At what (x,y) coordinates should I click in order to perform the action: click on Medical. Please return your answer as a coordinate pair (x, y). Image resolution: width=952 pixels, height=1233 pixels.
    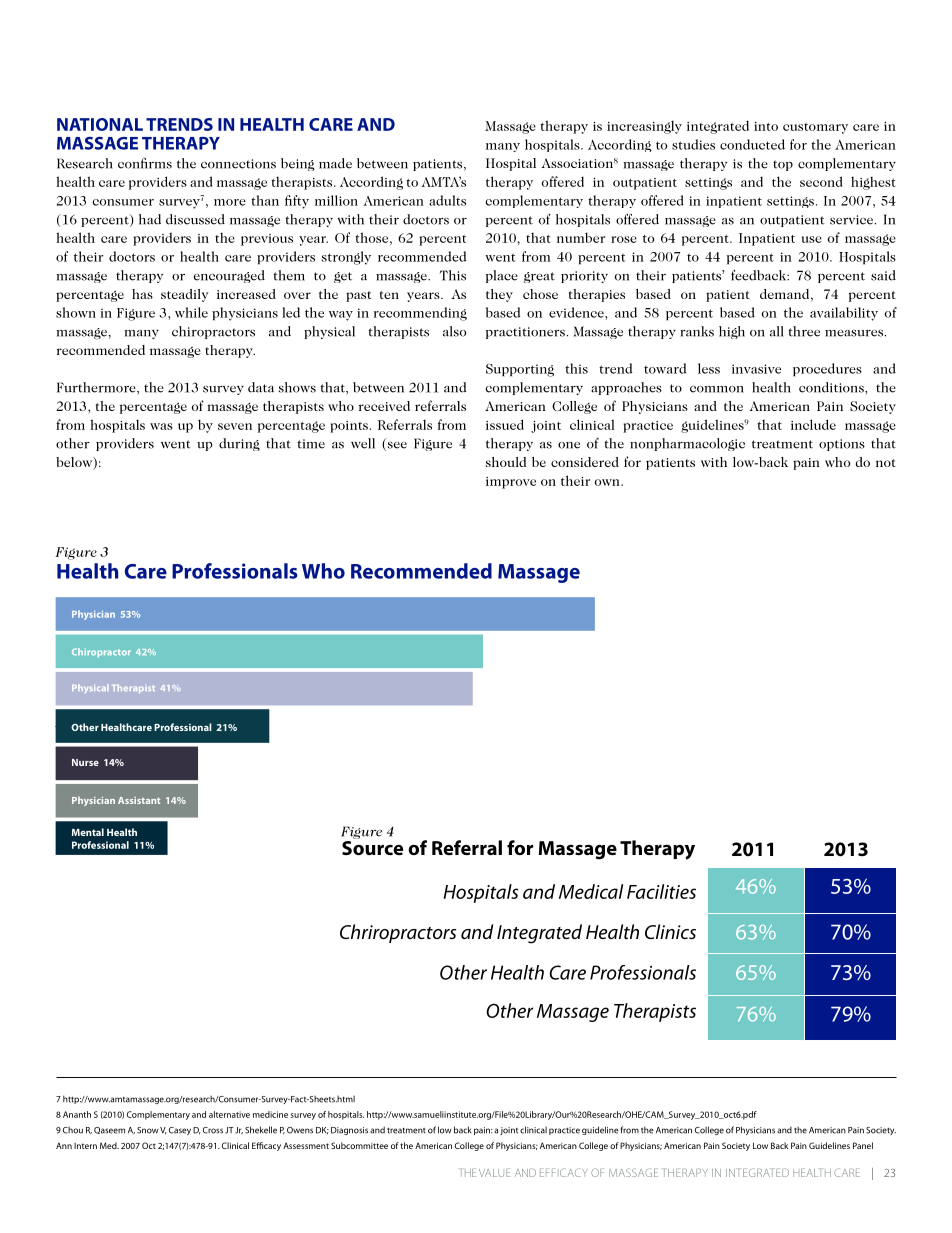
    Looking at the image, I should click on (591, 891).
